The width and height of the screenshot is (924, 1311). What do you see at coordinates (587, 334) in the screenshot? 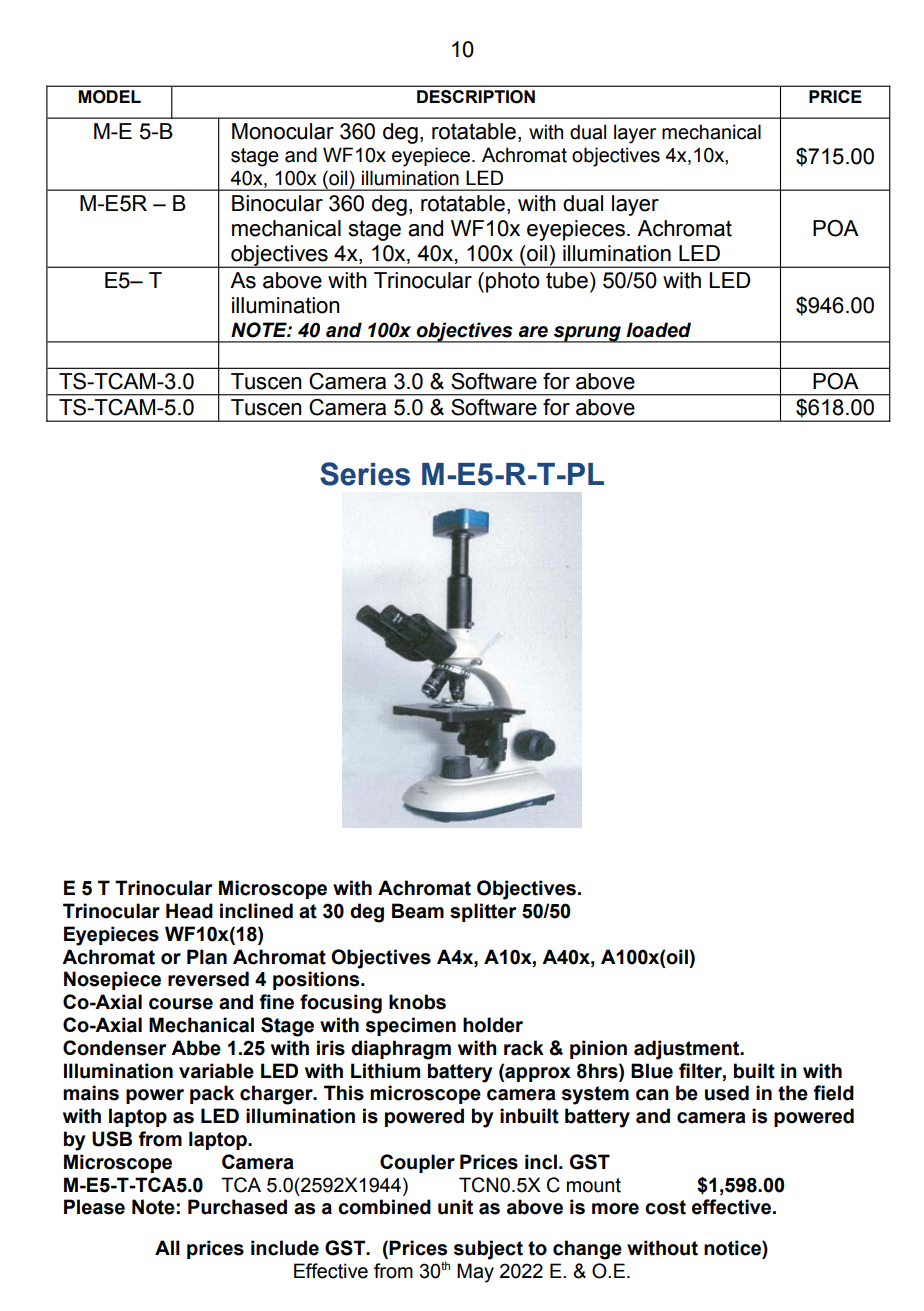
I see `sprung` at bounding box center [587, 334].
